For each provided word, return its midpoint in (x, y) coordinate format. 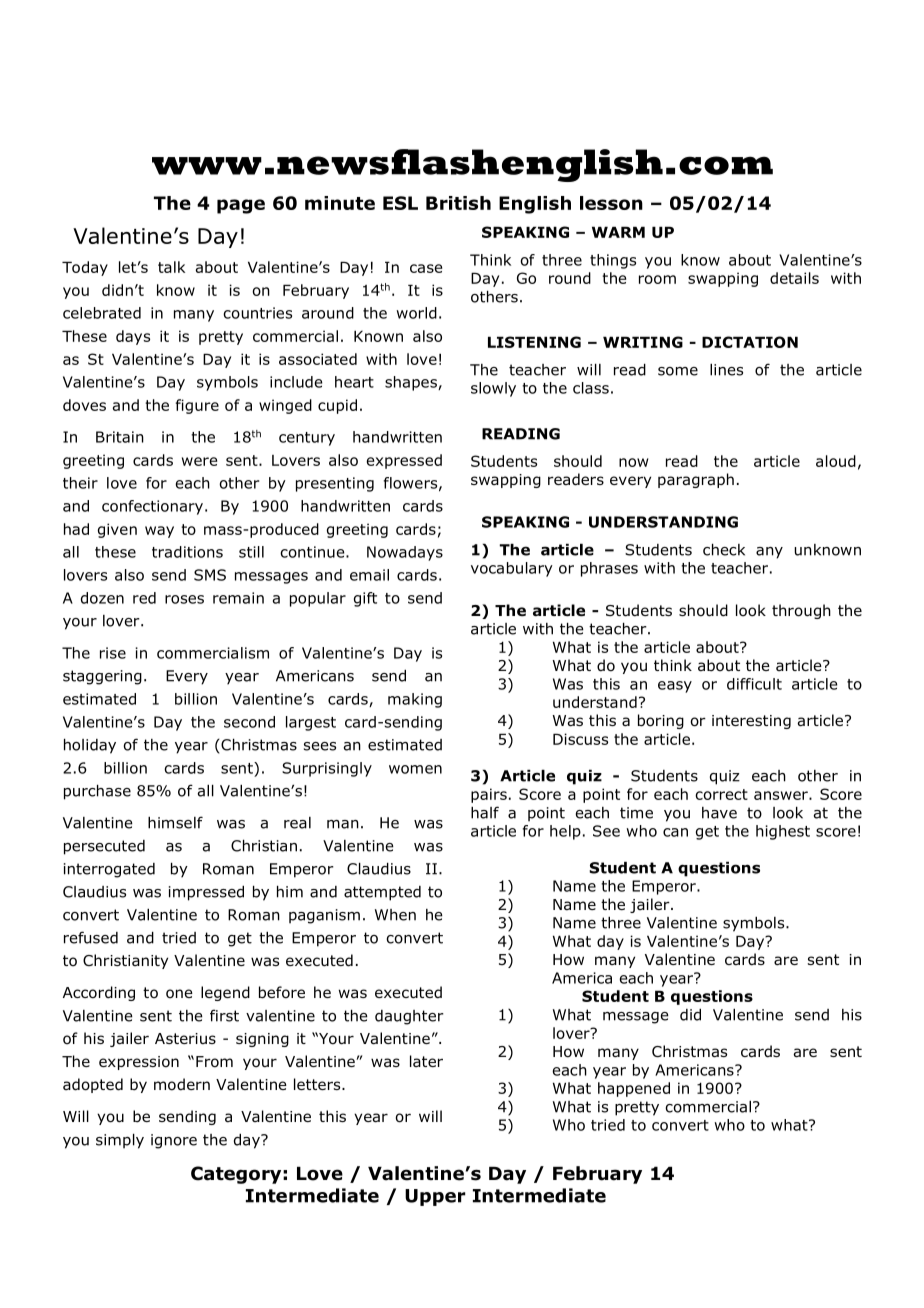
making (415, 700)
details (794, 278)
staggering (102, 677)
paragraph (696, 480)
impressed (206, 893)
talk (171, 267)
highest (783, 832)
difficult (754, 684)
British (458, 203)
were (199, 461)
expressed (404, 461)
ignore (174, 1141)
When (395, 915)
